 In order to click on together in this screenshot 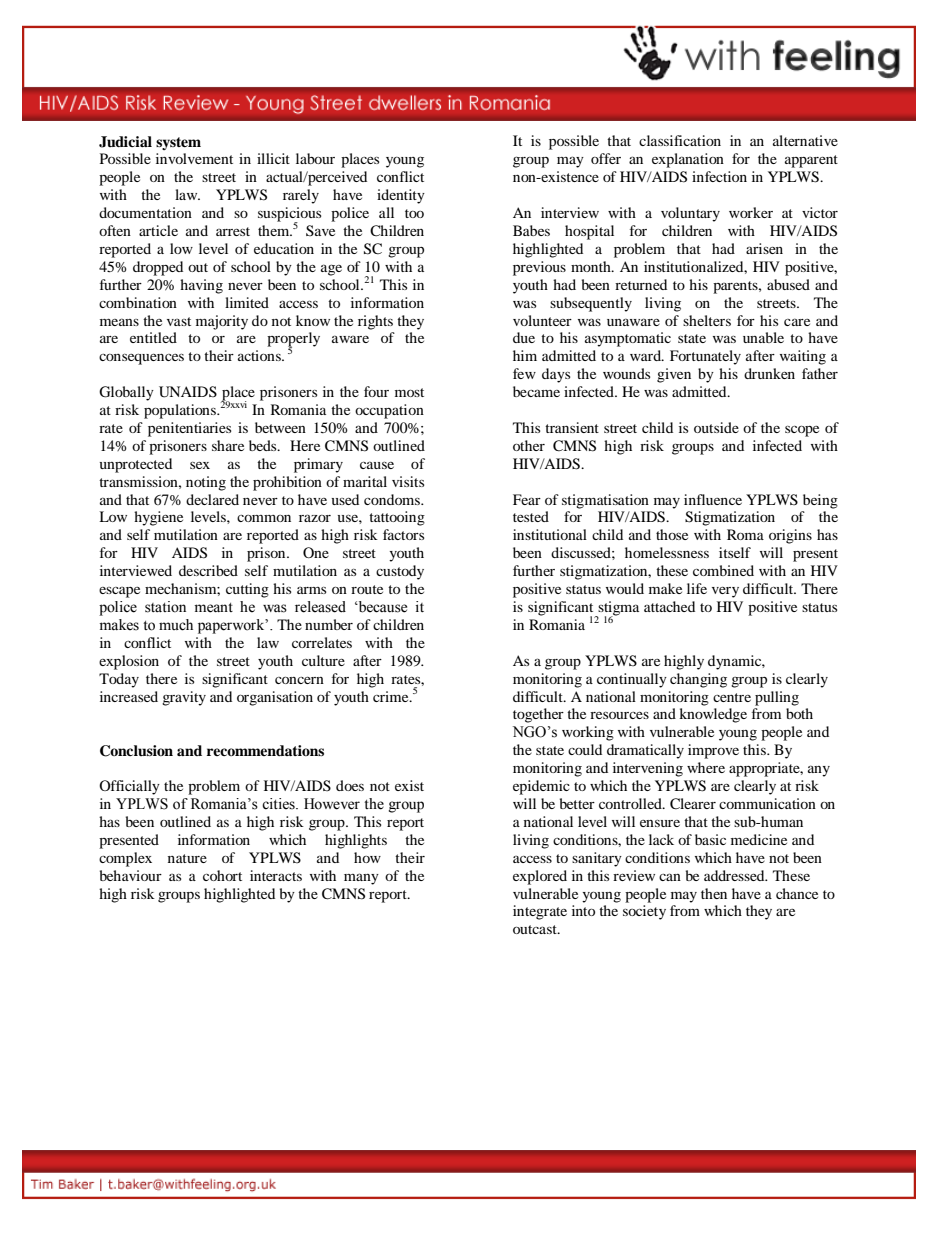, I will do `click(538, 715)`.
